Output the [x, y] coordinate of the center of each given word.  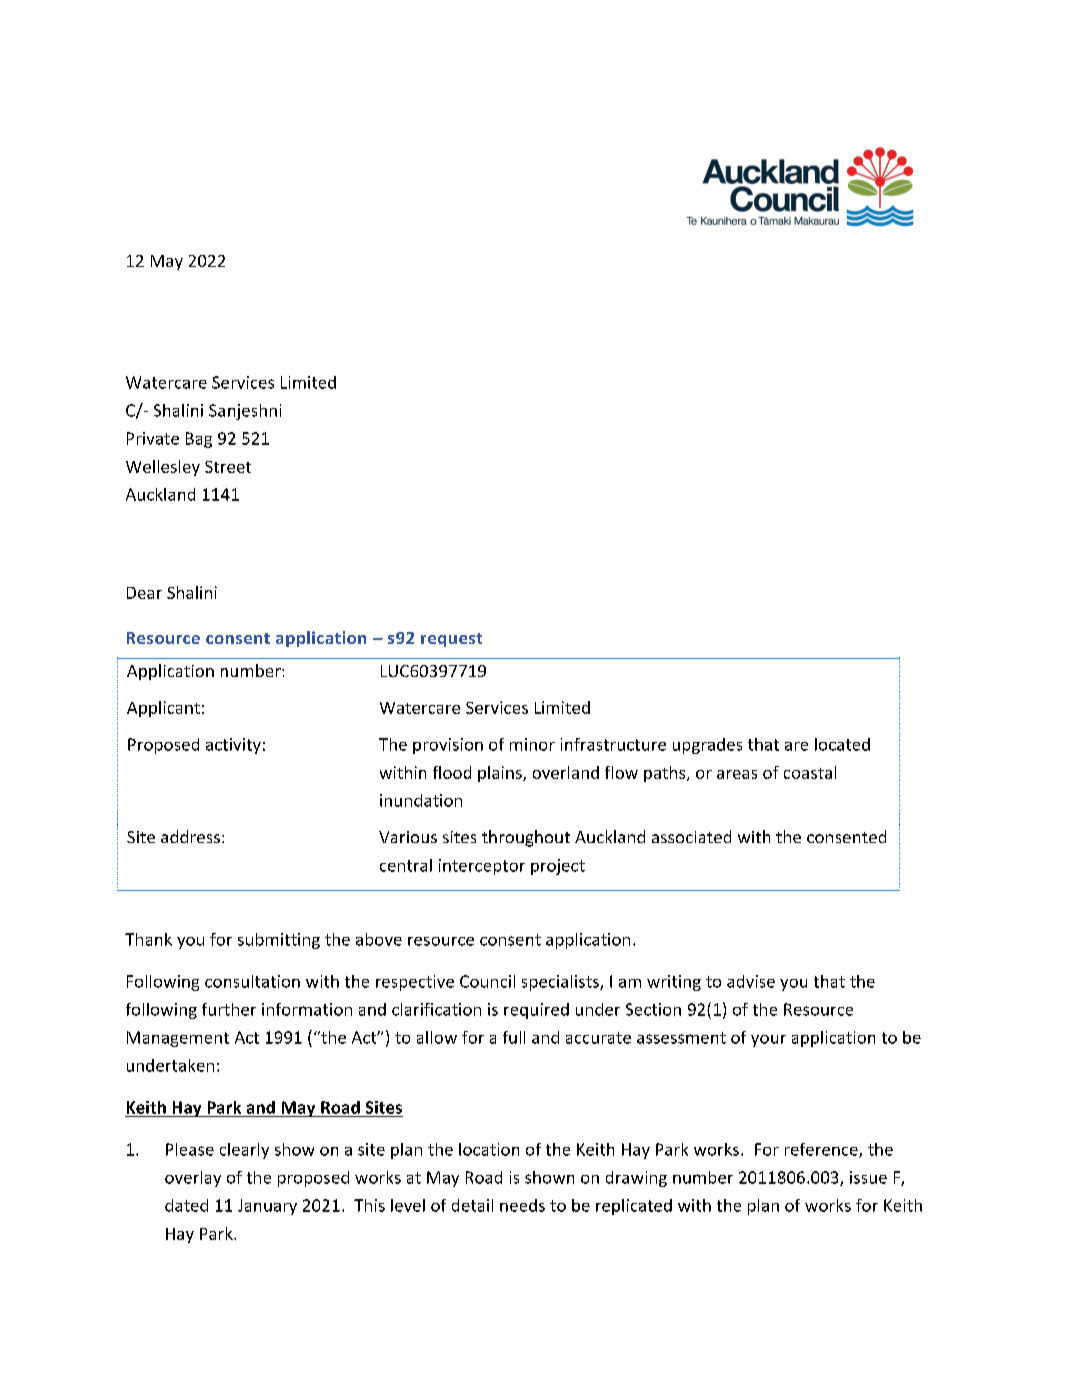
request [451, 640]
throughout [526, 838]
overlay [193, 1179]
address [190, 836]
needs [522, 1205]
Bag [199, 440]
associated [691, 836]
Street [228, 467]
